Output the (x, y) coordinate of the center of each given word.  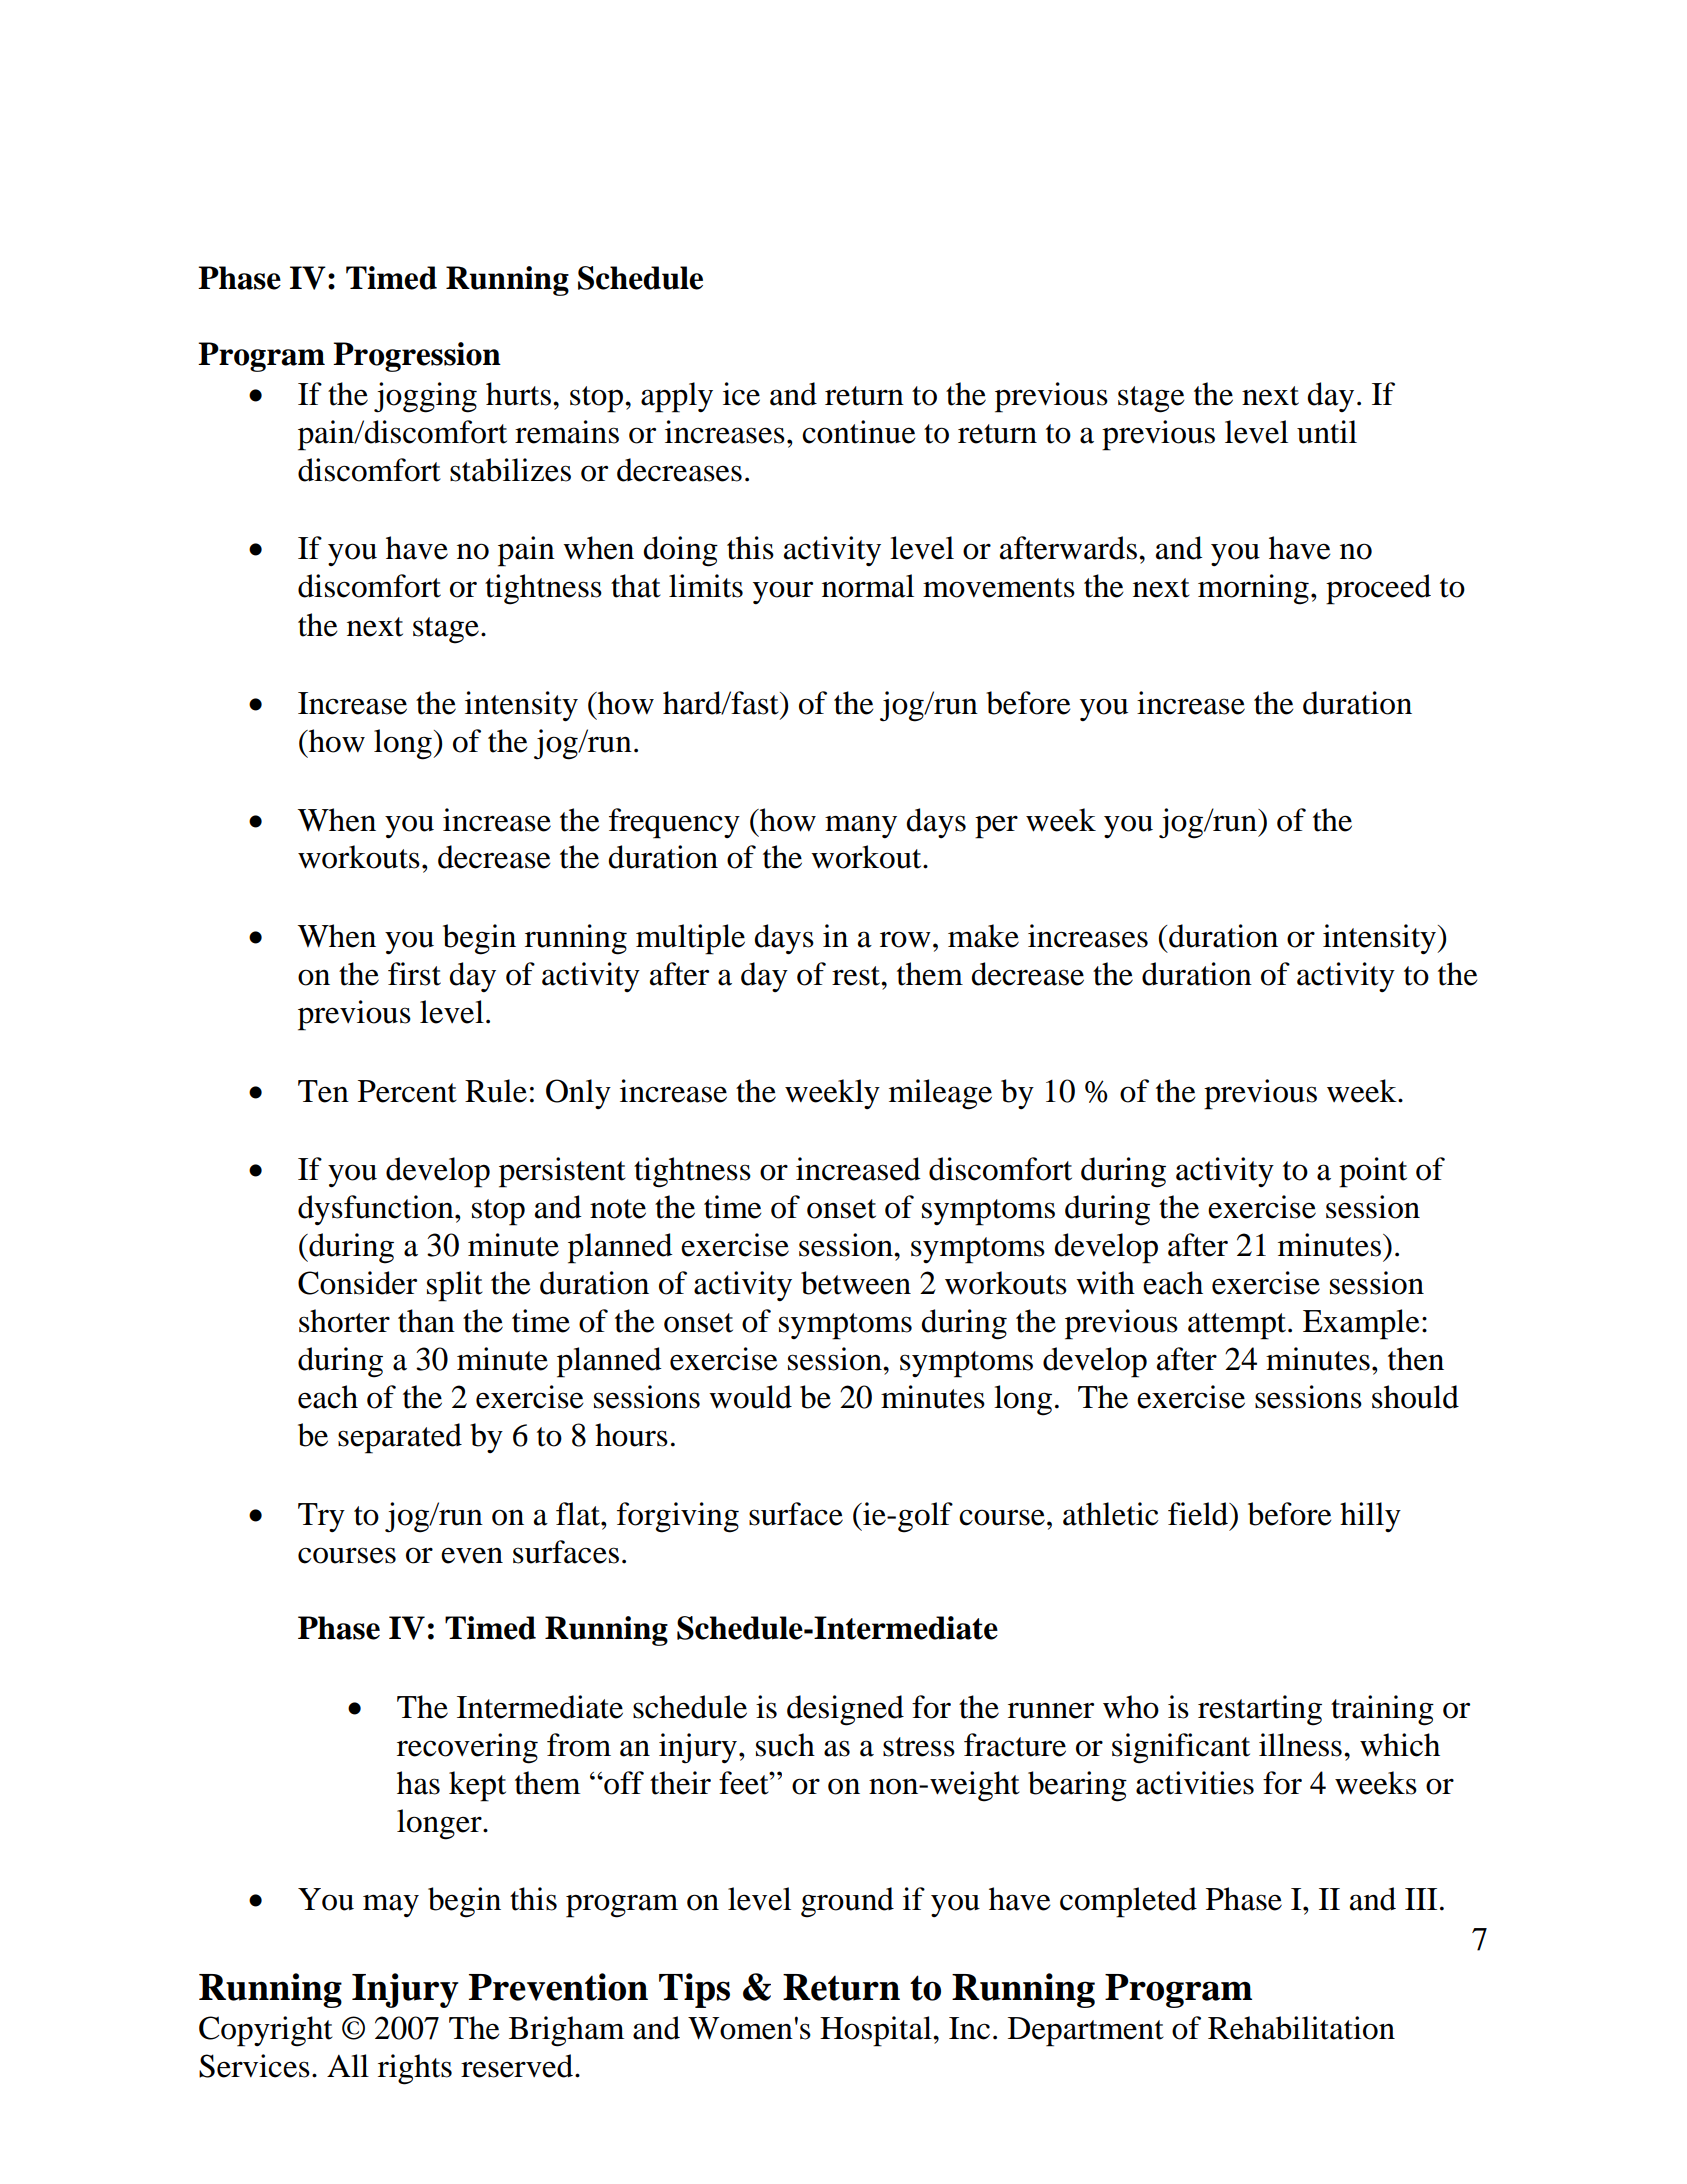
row (905, 939)
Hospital (877, 2031)
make (983, 936)
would (750, 1397)
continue (859, 432)
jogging (425, 397)
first (414, 974)
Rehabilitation (1301, 2028)
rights (415, 2069)
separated (400, 1438)
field (1199, 1514)
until (1327, 432)
